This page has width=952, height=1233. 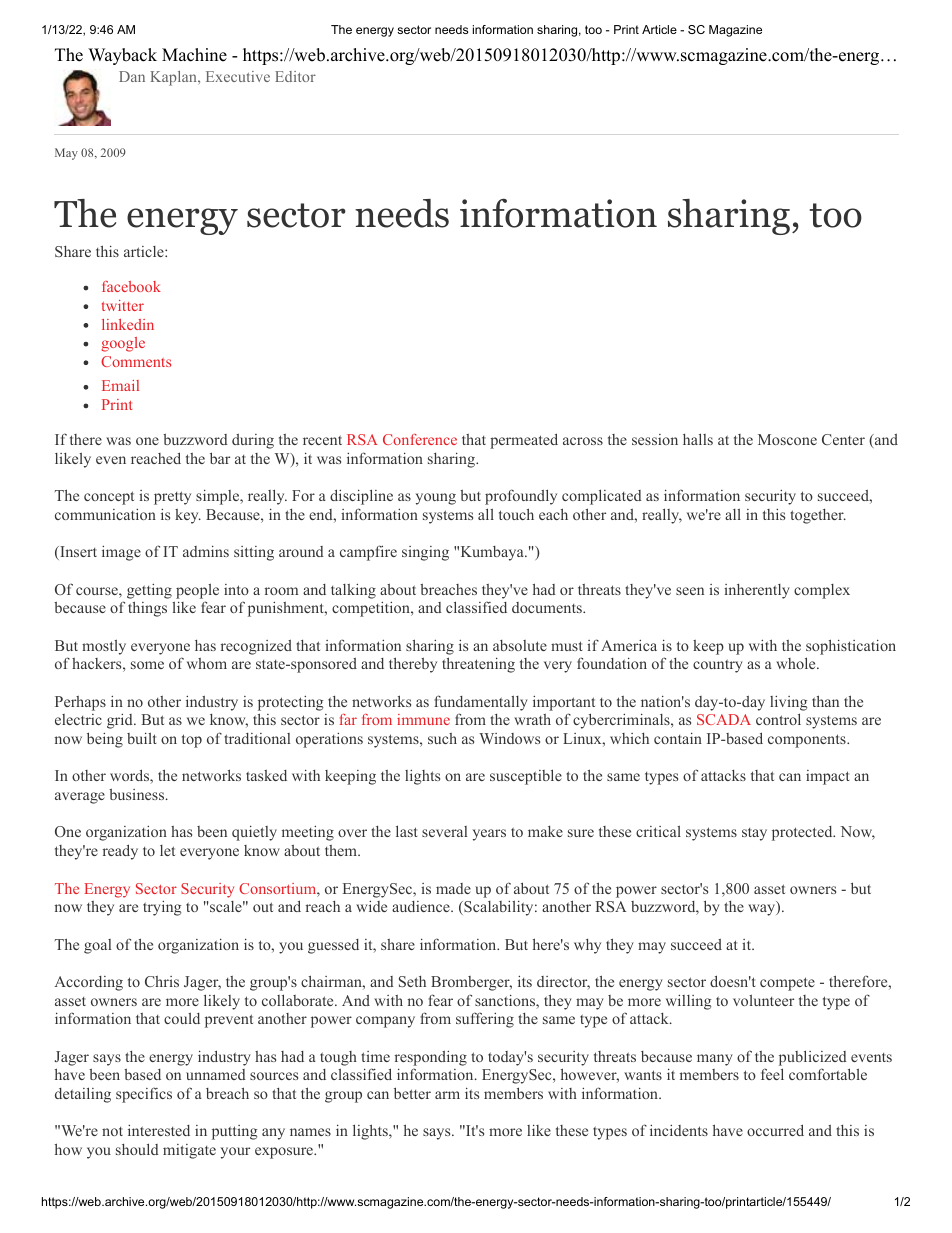 I want to click on business, so click(x=136, y=794).
